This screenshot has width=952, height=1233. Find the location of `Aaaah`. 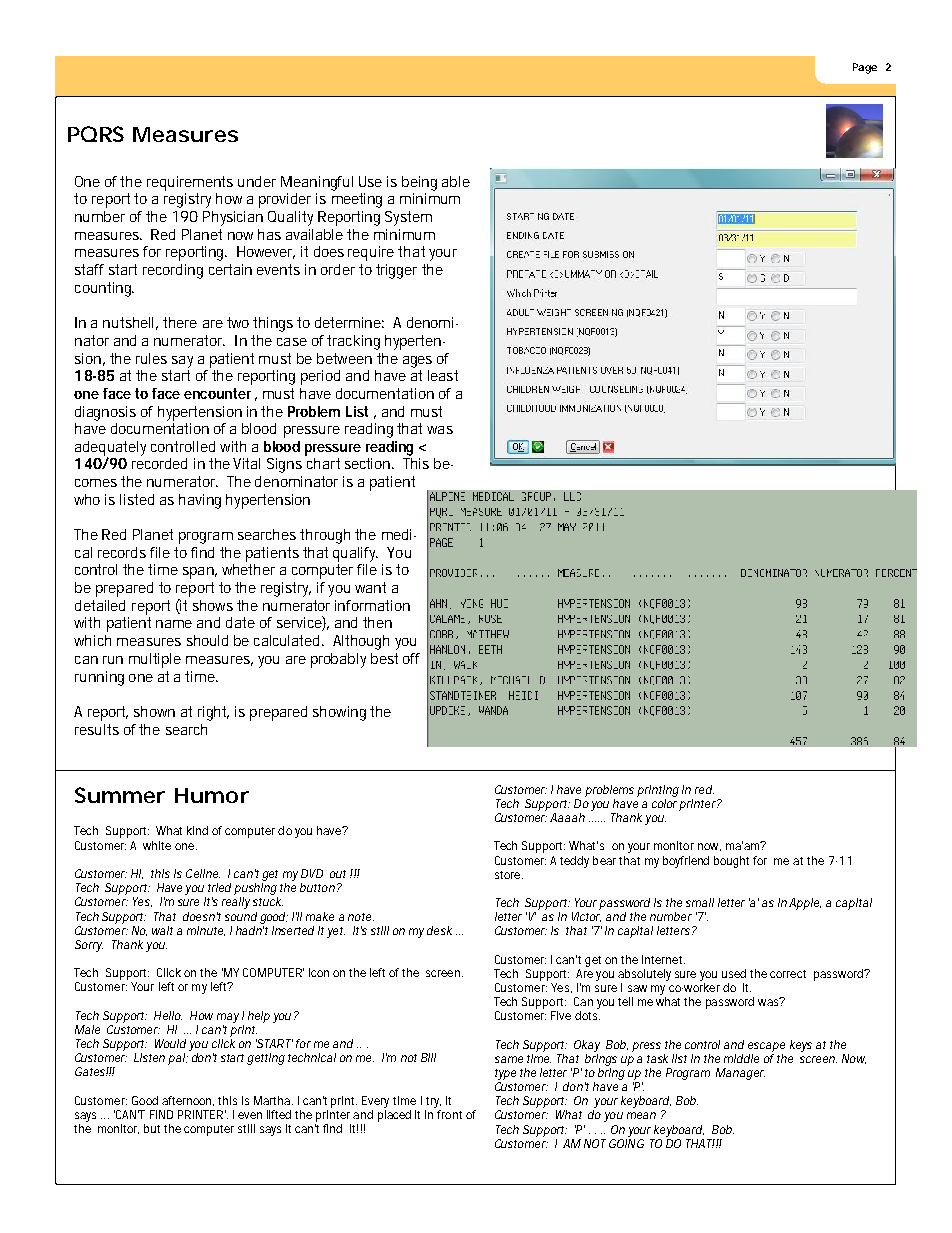

Aaaah is located at coordinates (567, 817).
